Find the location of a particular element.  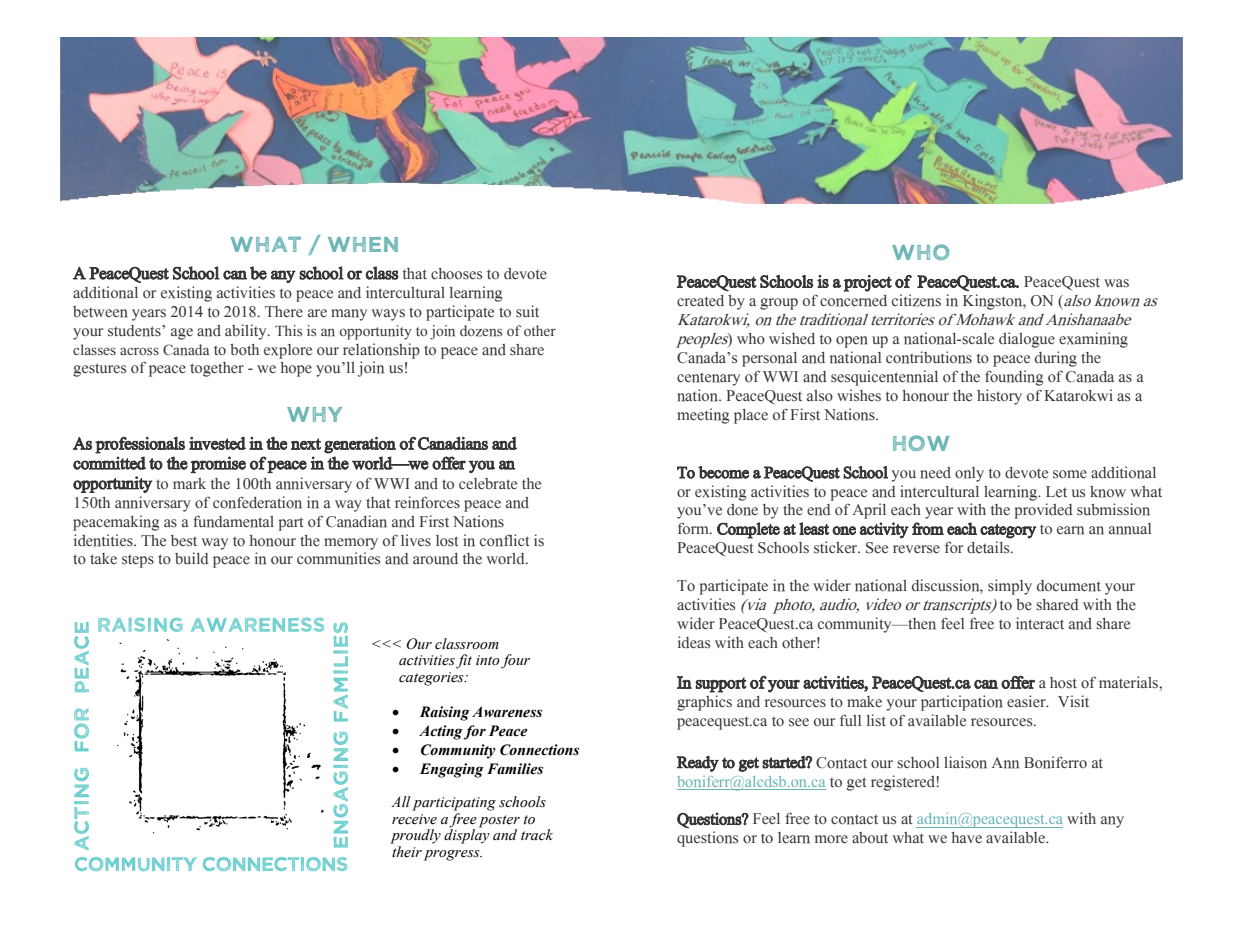

promise is located at coordinates (218, 464).
